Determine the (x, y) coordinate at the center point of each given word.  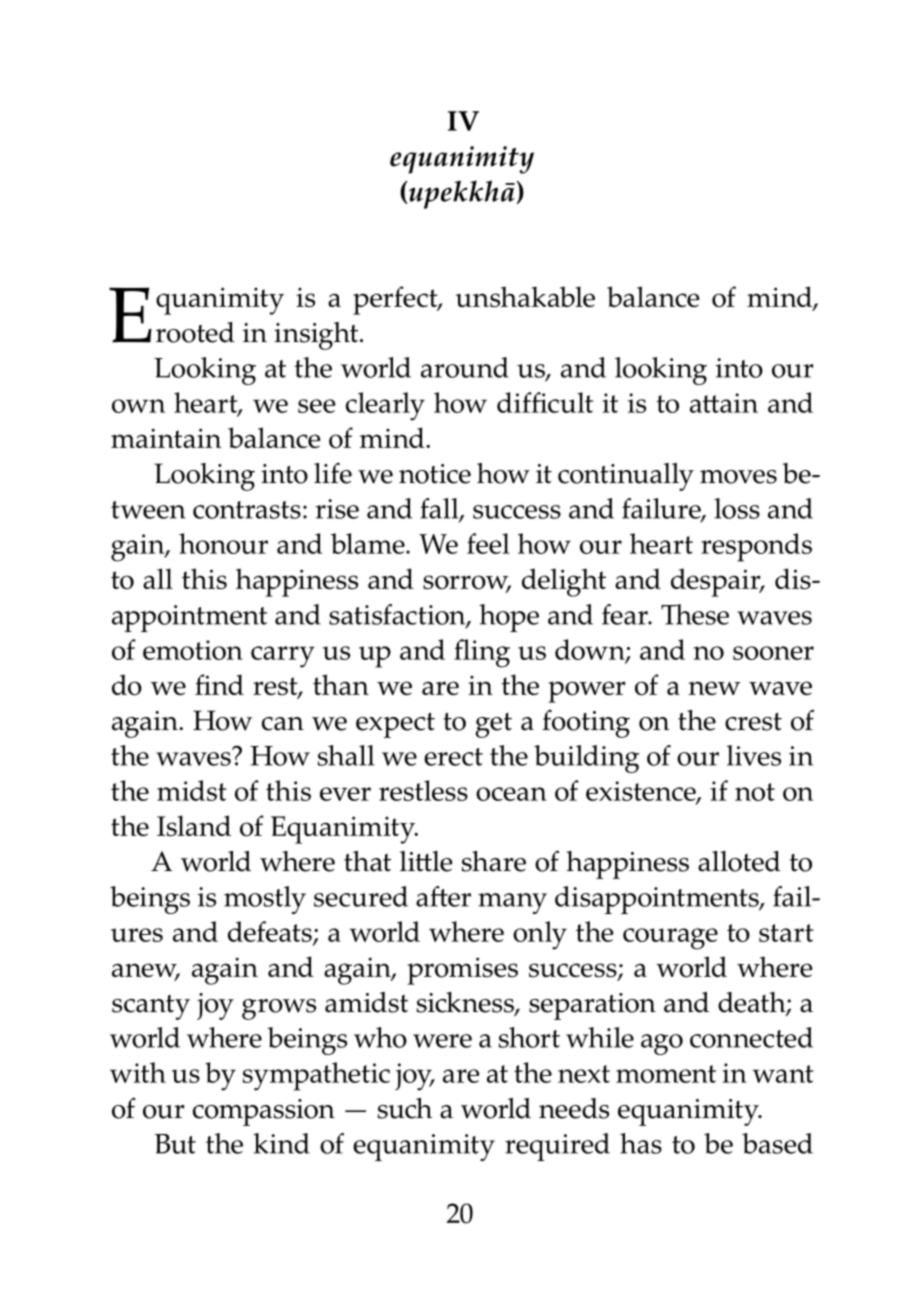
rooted (195, 332)
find (219, 684)
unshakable (525, 297)
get (493, 725)
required (557, 1147)
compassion (264, 1112)
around (465, 367)
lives (754, 755)
